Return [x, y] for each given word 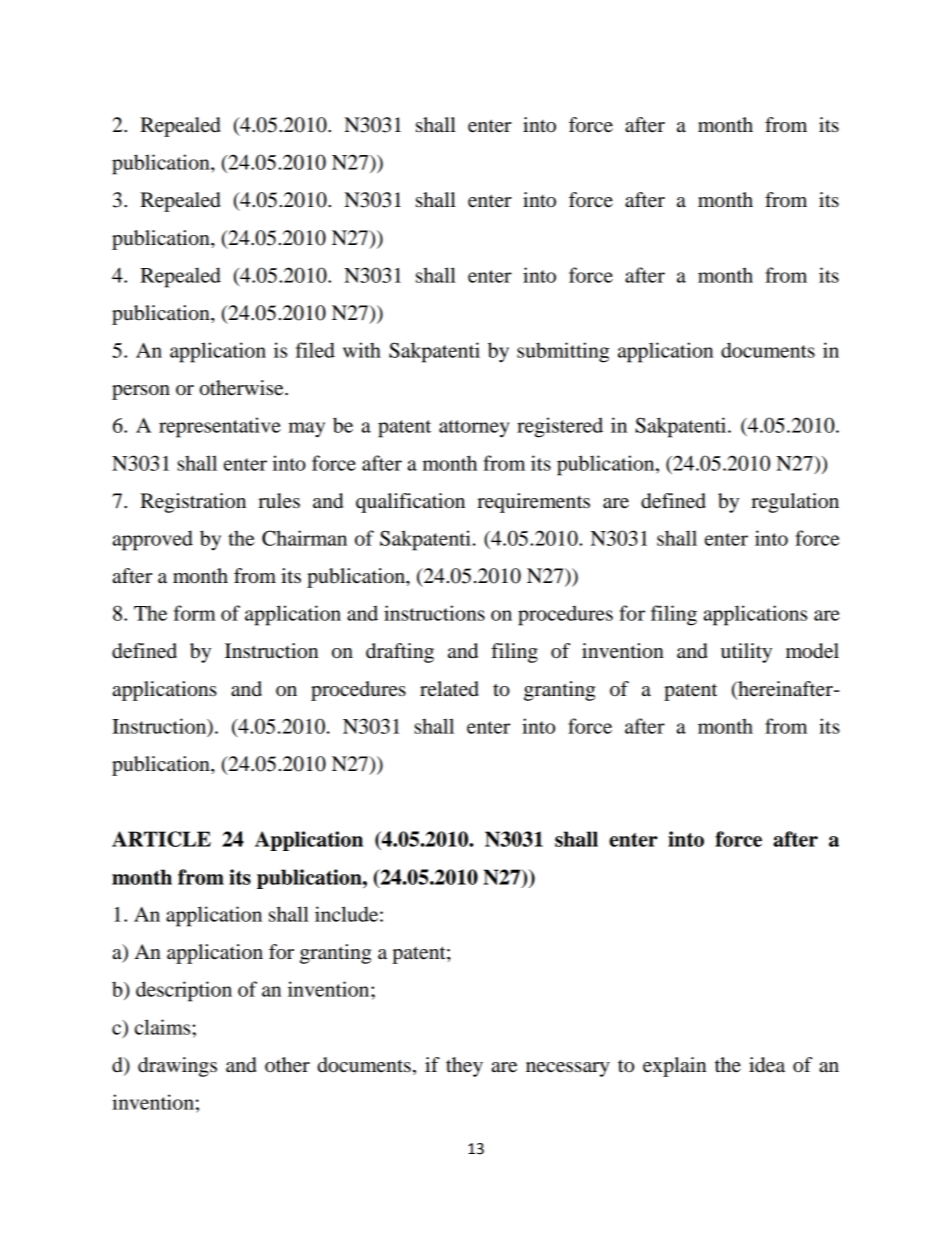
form [195, 613]
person [141, 392]
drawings [177, 1067]
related [449, 689]
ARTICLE [161, 839]
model [812, 651]
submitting [563, 352]
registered [560, 427]
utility [746, 653]
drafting [400, 653]
